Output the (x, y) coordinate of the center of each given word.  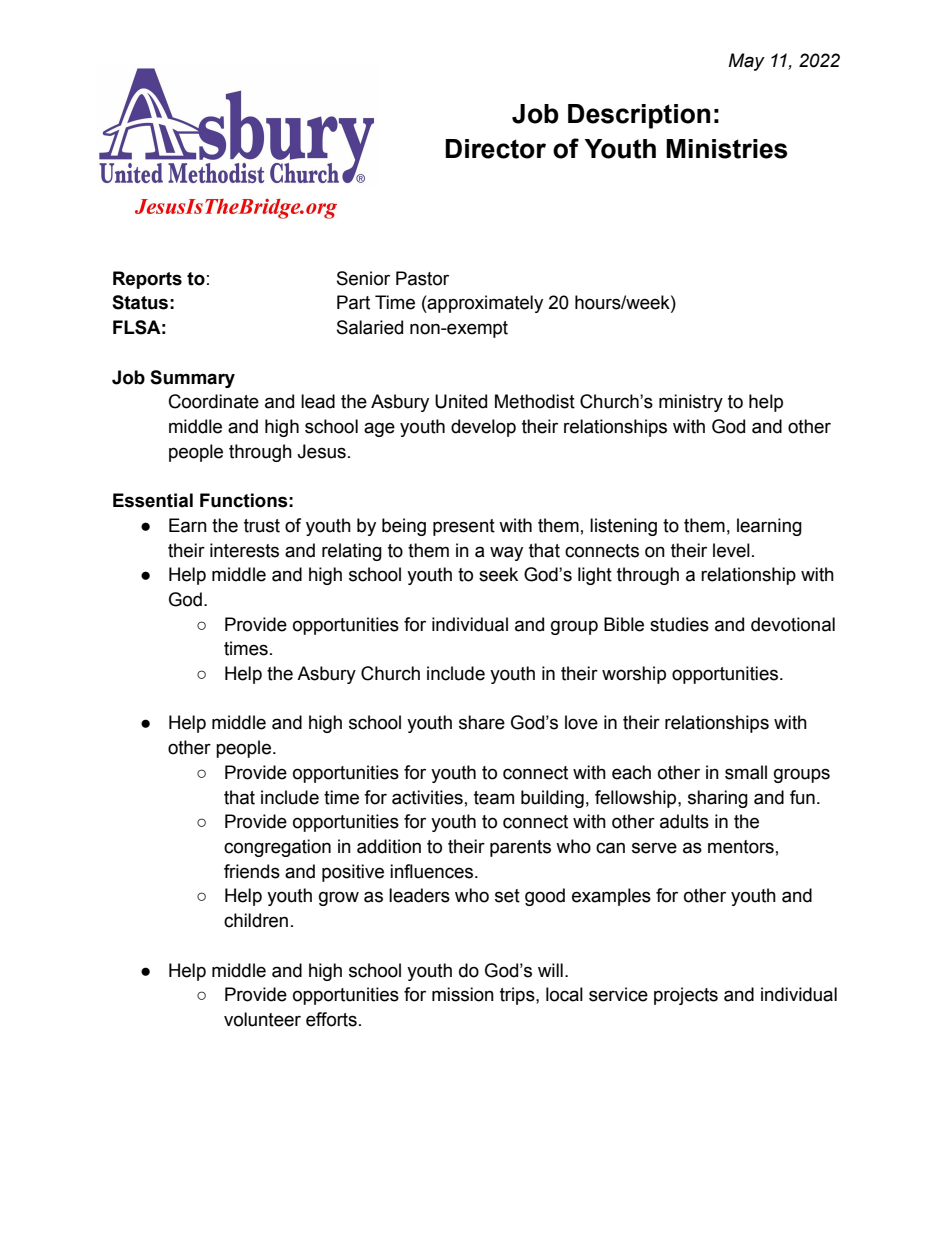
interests (244, 550)
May (746, 62)
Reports (147, 280)
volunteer (262, 1019)
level (731, 550)
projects (686, 996)
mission (463, 994)
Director (495, 149)
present (464, 527)
